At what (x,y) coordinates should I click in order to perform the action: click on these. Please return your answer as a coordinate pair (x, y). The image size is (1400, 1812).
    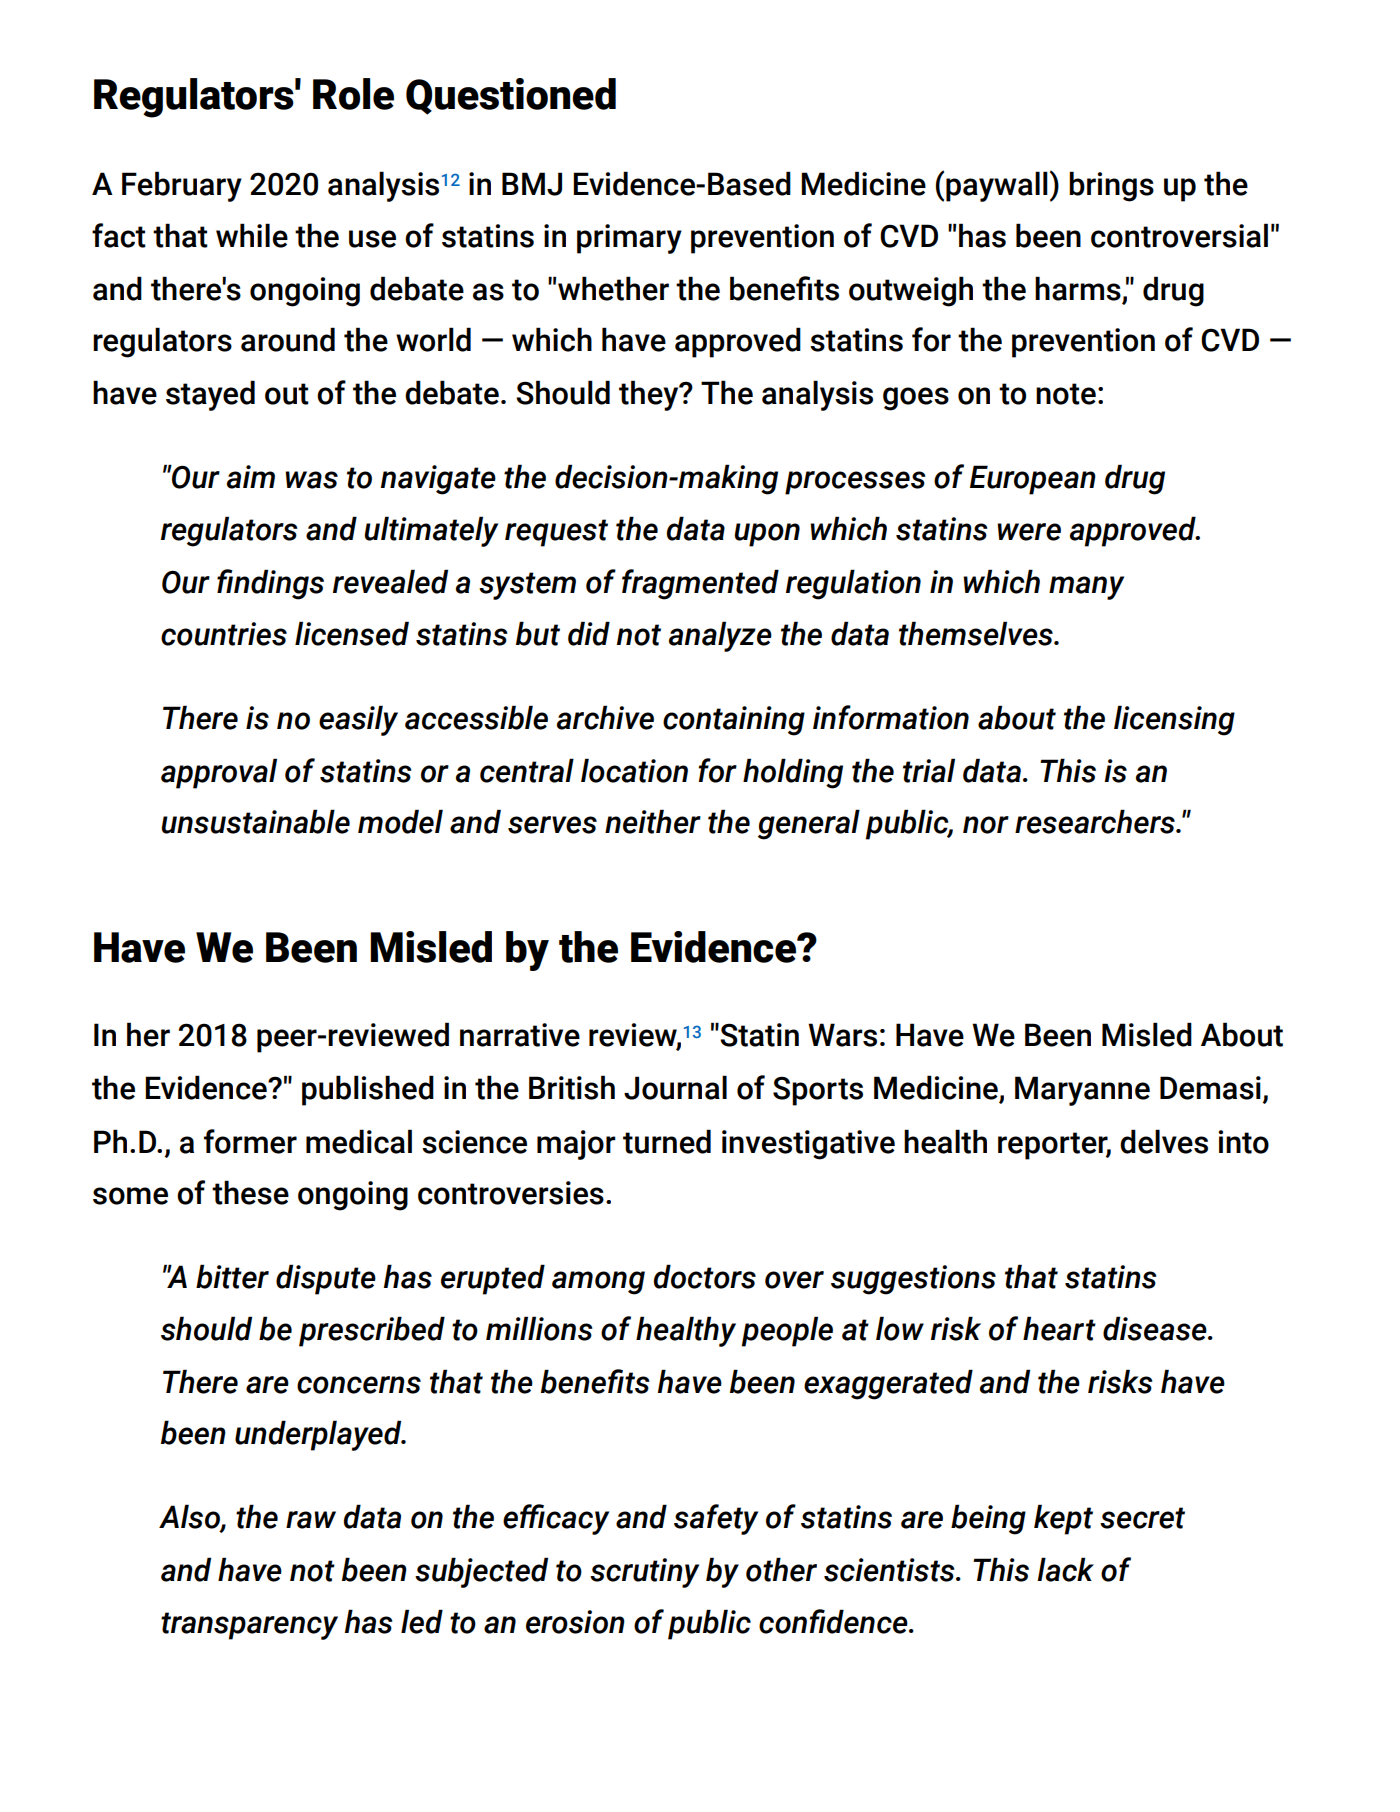
    Looking at the image, I should click on (250, 1192).
